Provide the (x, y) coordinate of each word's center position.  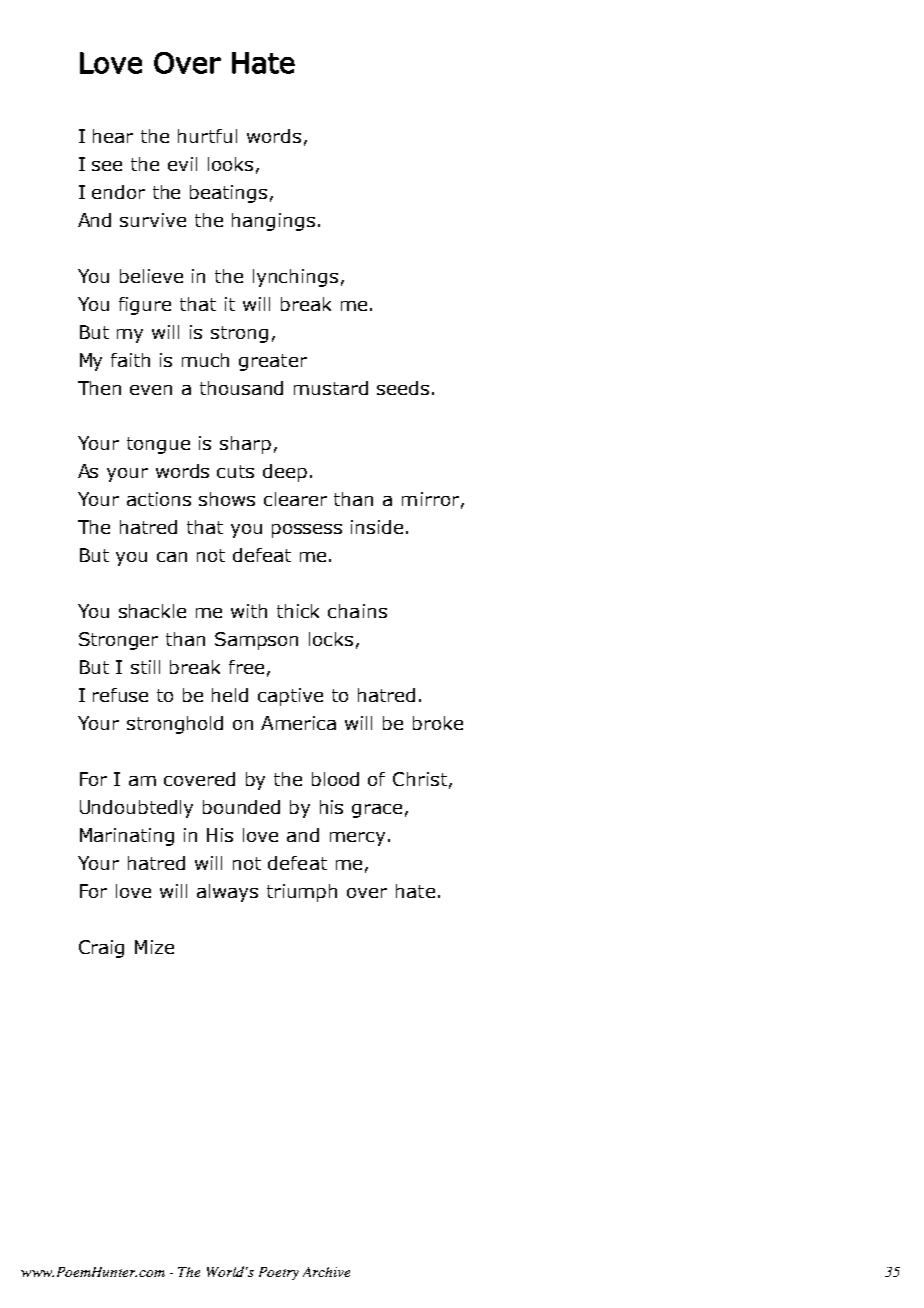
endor (118, 192)
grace (377, 811)
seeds (403, 388)
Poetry (279, 1273)
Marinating (127, 837)
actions (159, 499)
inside (377, 527)
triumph (302, 893)
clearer (295, 499)
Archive (326, 1272)
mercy (357, 839)
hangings (273, 222)
